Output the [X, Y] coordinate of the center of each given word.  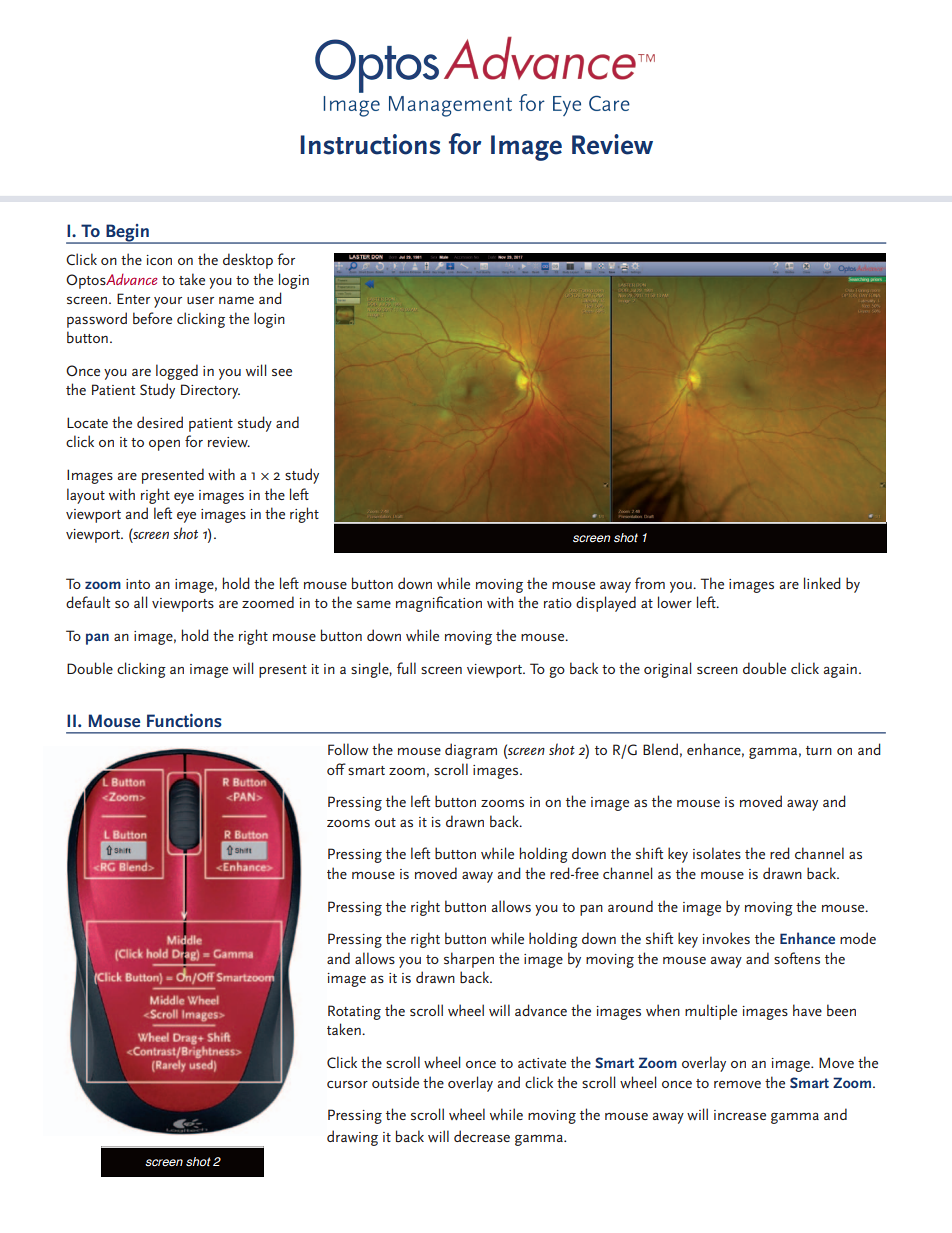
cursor [347, 1084]
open [164, 445]
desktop [248, 261]
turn [819, 750]
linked [822, 583]
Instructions [370, 144]
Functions [184, 720]
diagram [471, 751]
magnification [439, 604]
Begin [127, 234]
